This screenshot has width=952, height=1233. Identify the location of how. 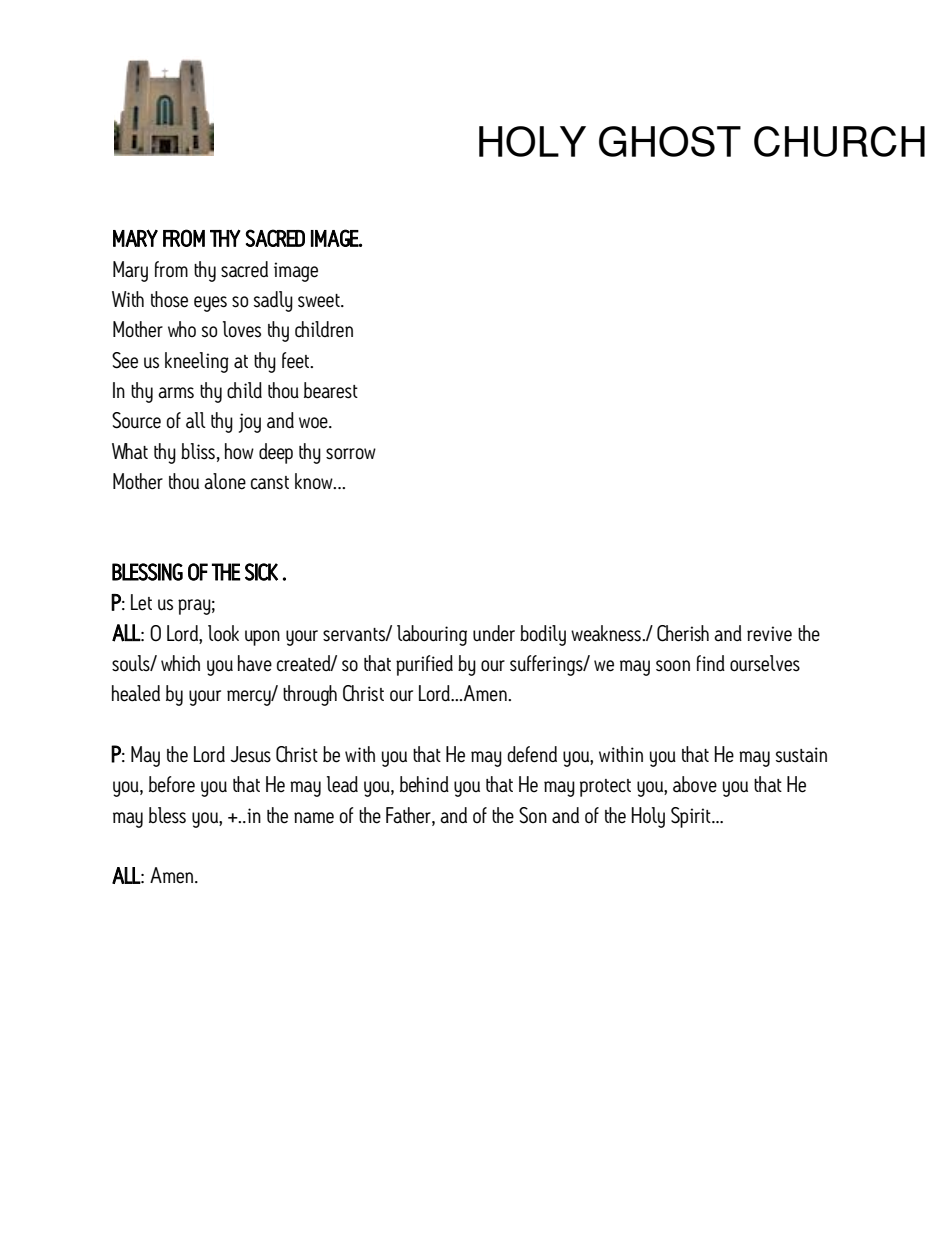
(239, 451).
